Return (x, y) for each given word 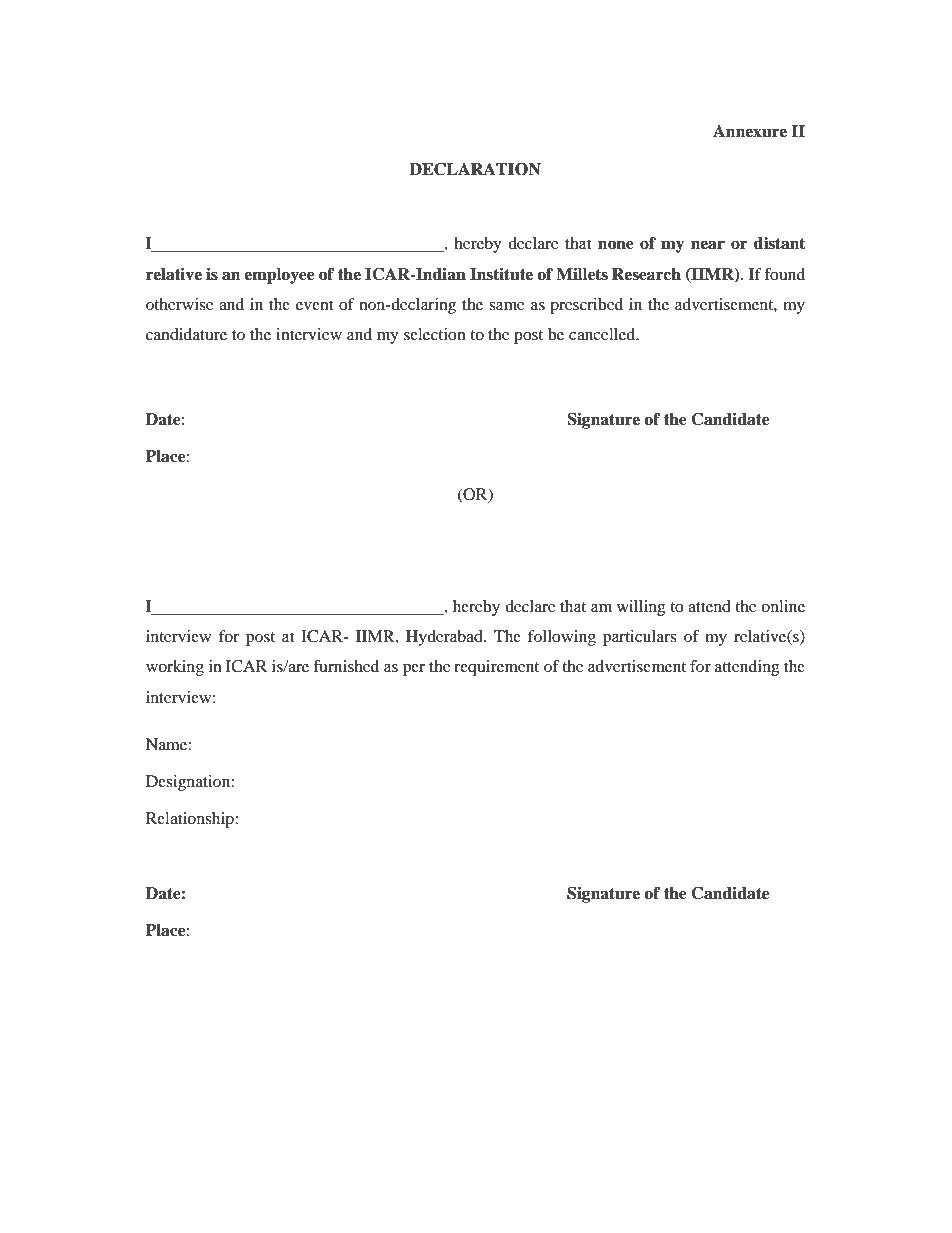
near (708, 245)
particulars (639, 638)
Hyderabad (445, 638)
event (314, 305)
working (175, 668)
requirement (496, 668)
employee (279, 276)
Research (646, 274)
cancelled (603, 334)
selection (435, 334)
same (507, 306)
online (783, 606)
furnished (346, 666)
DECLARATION (475, 169)
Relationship (191, 820)
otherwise (180, 304)
